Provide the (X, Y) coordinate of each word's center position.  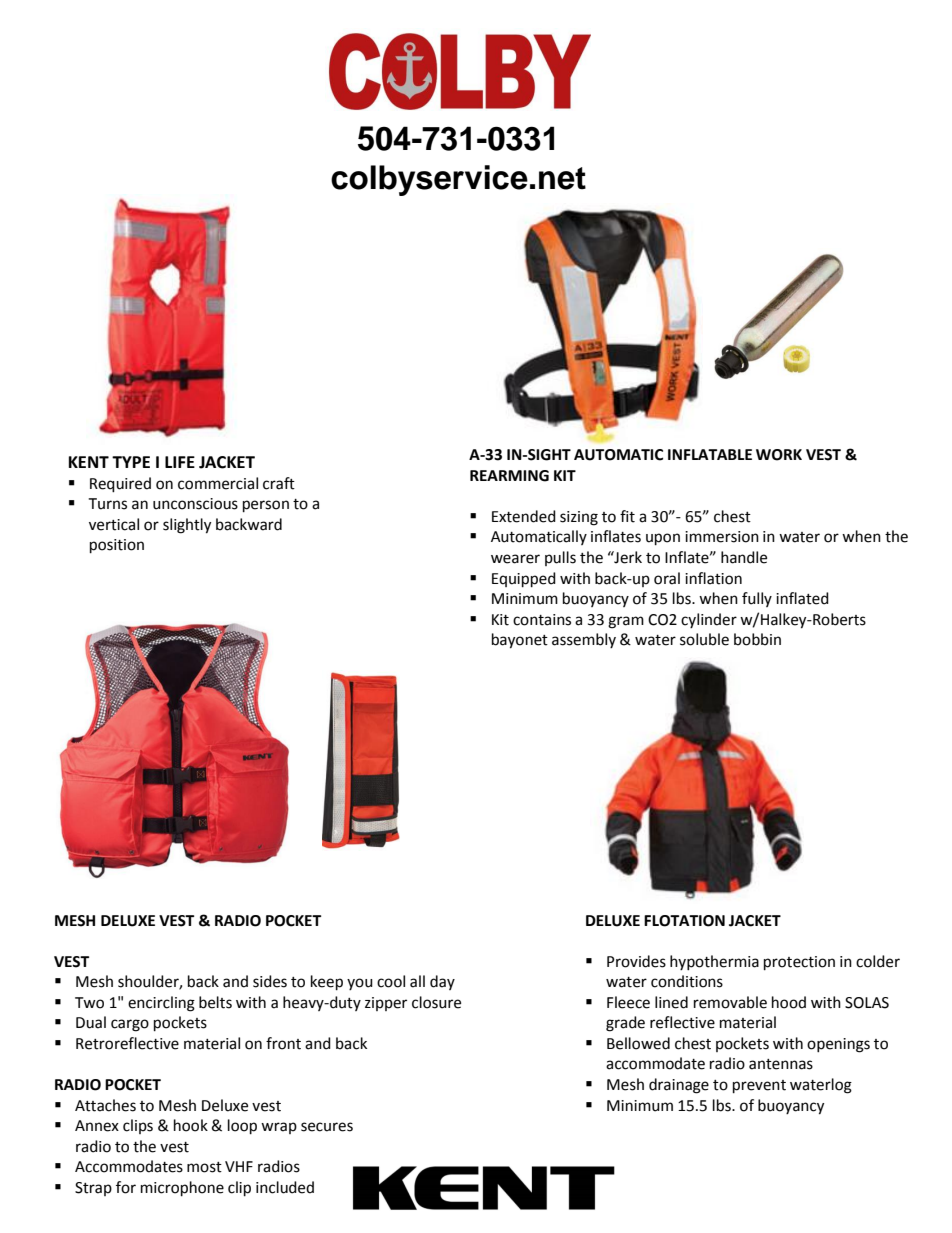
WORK (779, 455)
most (204, 1167)
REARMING (509, 476)
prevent (759, 1087)
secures (327, 1127)
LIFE (180, 462)
